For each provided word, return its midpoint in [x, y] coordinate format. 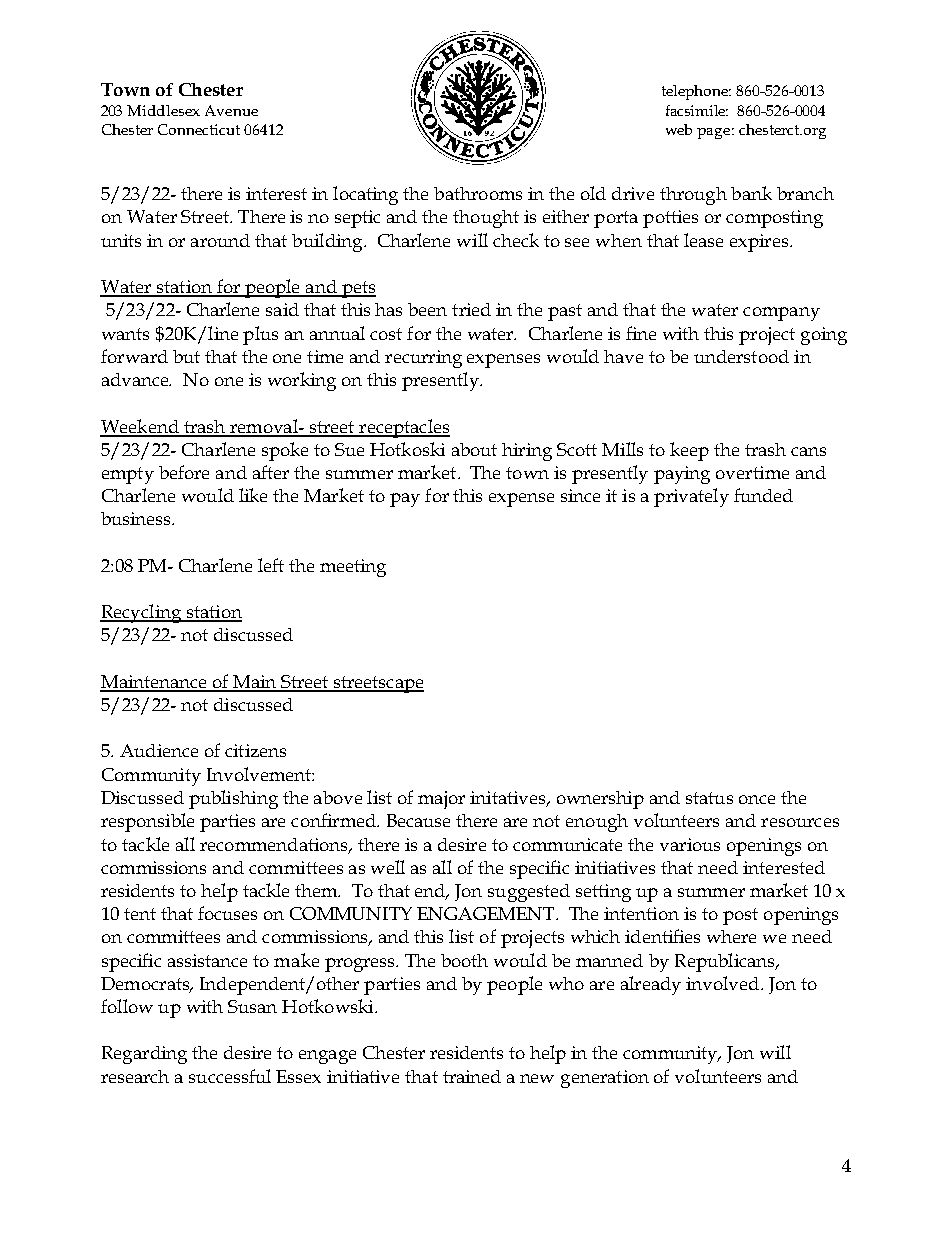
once [757, 799]
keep [689, 451]
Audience [159, 750]
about [474, 449]
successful [230, 1076]
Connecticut [199, 129]
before [184, 472]
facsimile [697, 110]
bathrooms [478, 193]
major [441, 800]
